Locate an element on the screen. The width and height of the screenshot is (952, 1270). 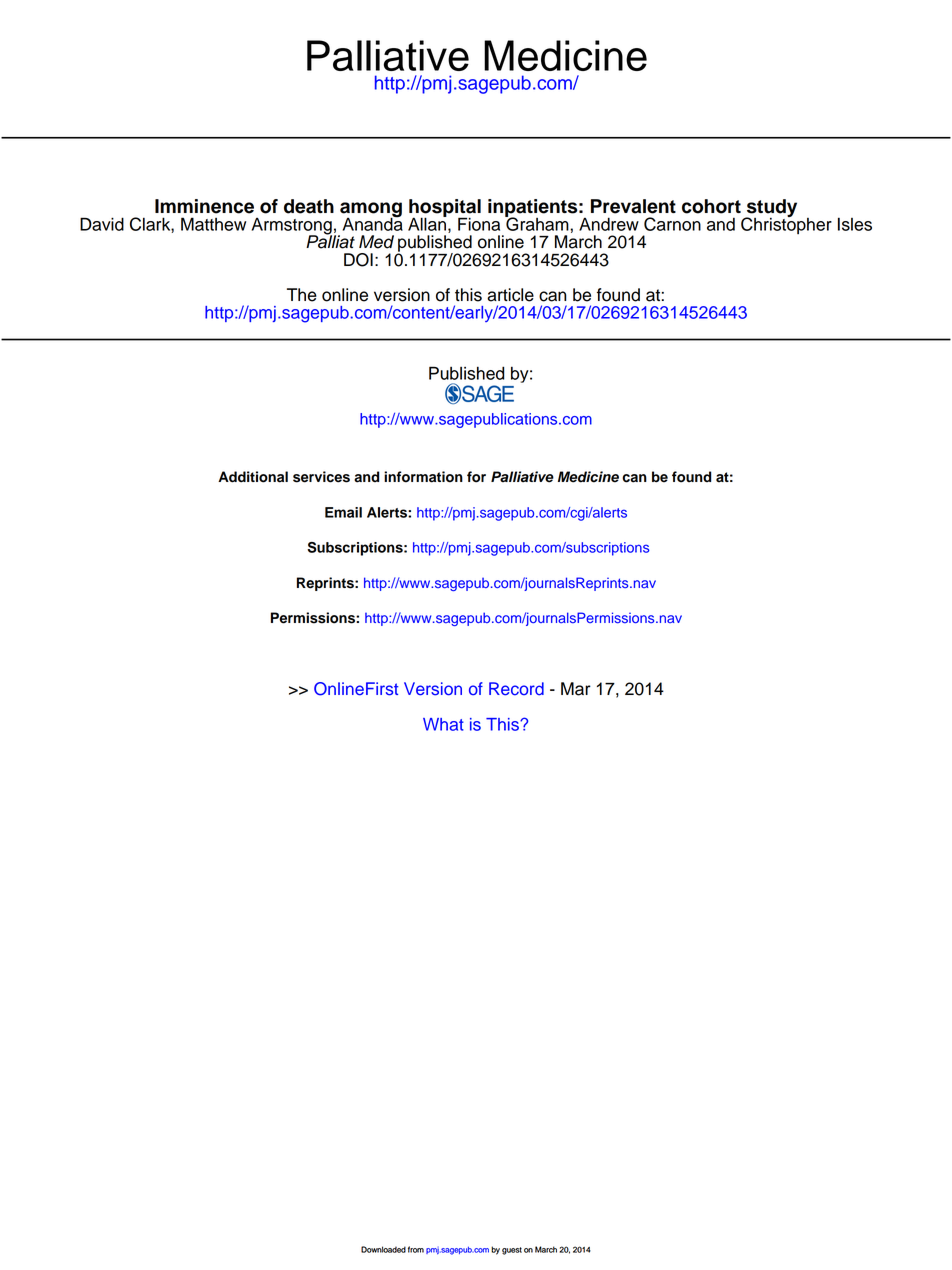
Downloaded is located at coordinates (383, 1249).
